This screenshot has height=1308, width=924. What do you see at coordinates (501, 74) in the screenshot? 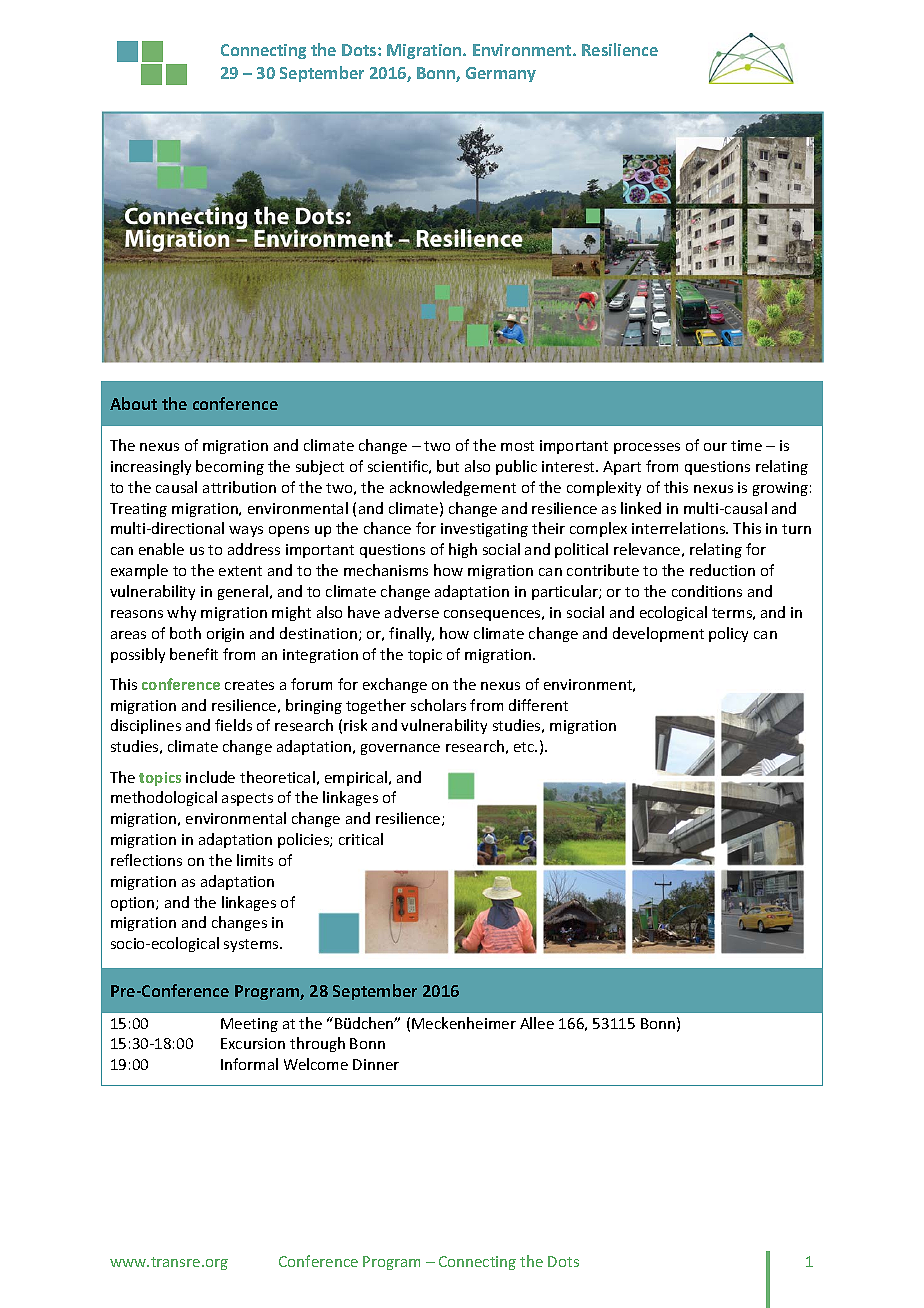
I see `Germany` at bounding box center [501, 74].
